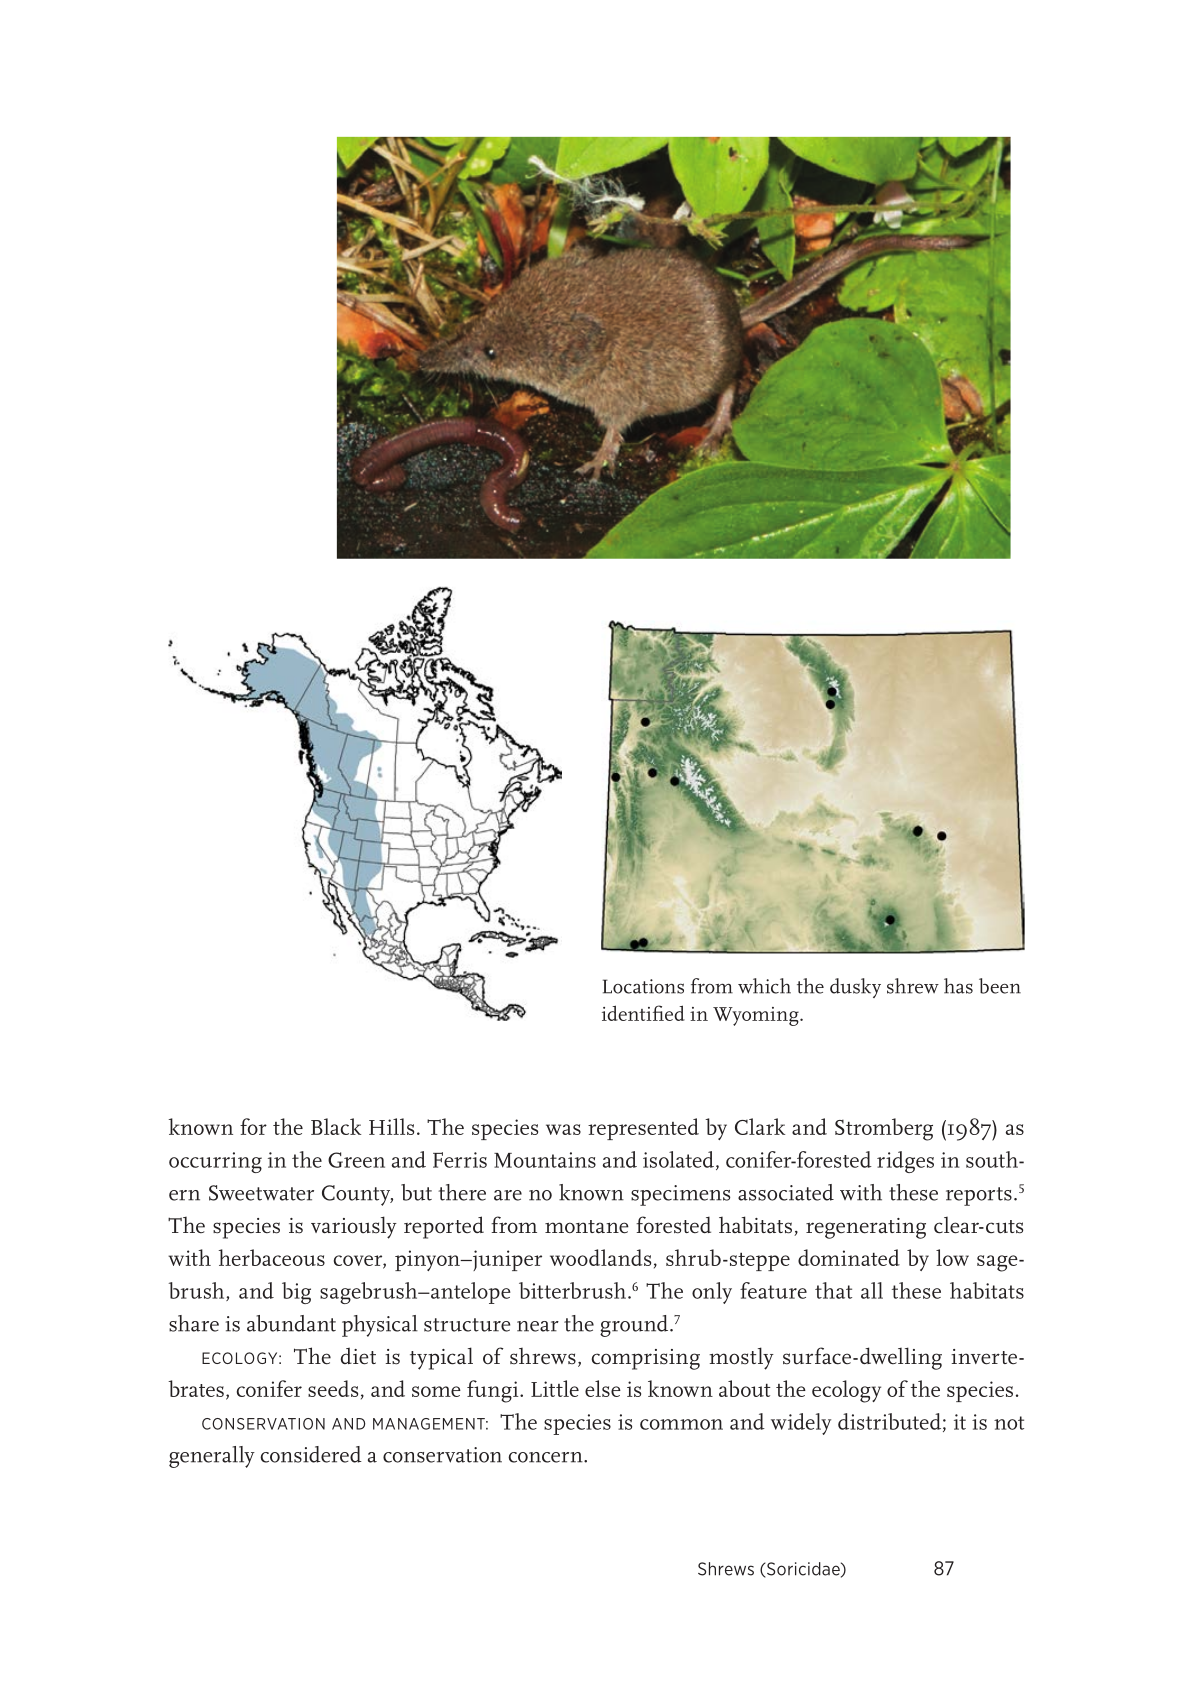 This screenshot has width=1179, height=1684. I want to click on identified, so click(643, 1013).
